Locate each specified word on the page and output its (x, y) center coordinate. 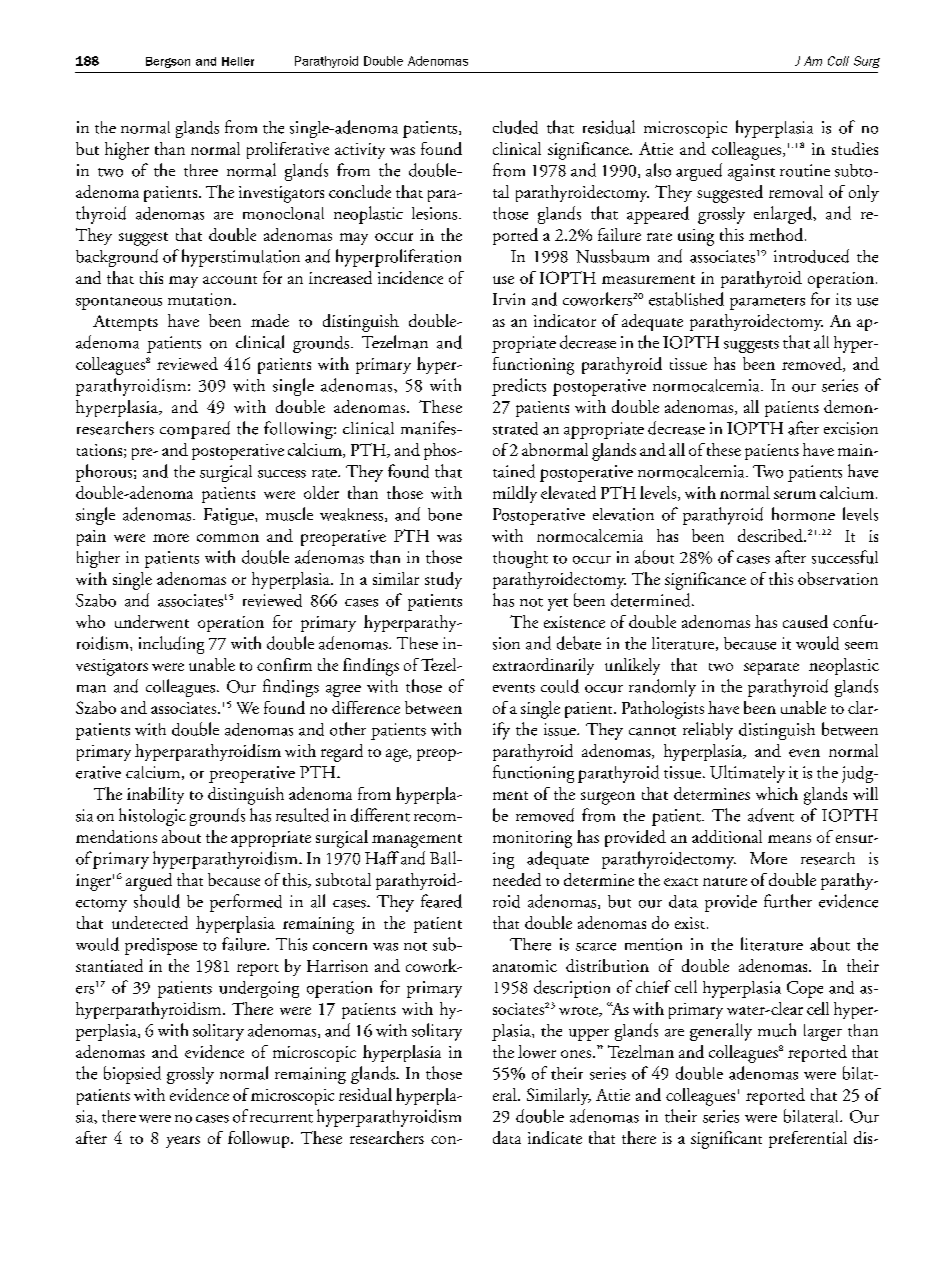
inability (155, 795)
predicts (519, 387)
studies (855, 148)
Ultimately (747, 774)
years (183, 1142)
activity (360, 151)
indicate (555, 1137)
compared (195, 430)
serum (795, 495)
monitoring (532, 839)
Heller (238, 61)
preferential (808, 1139)
